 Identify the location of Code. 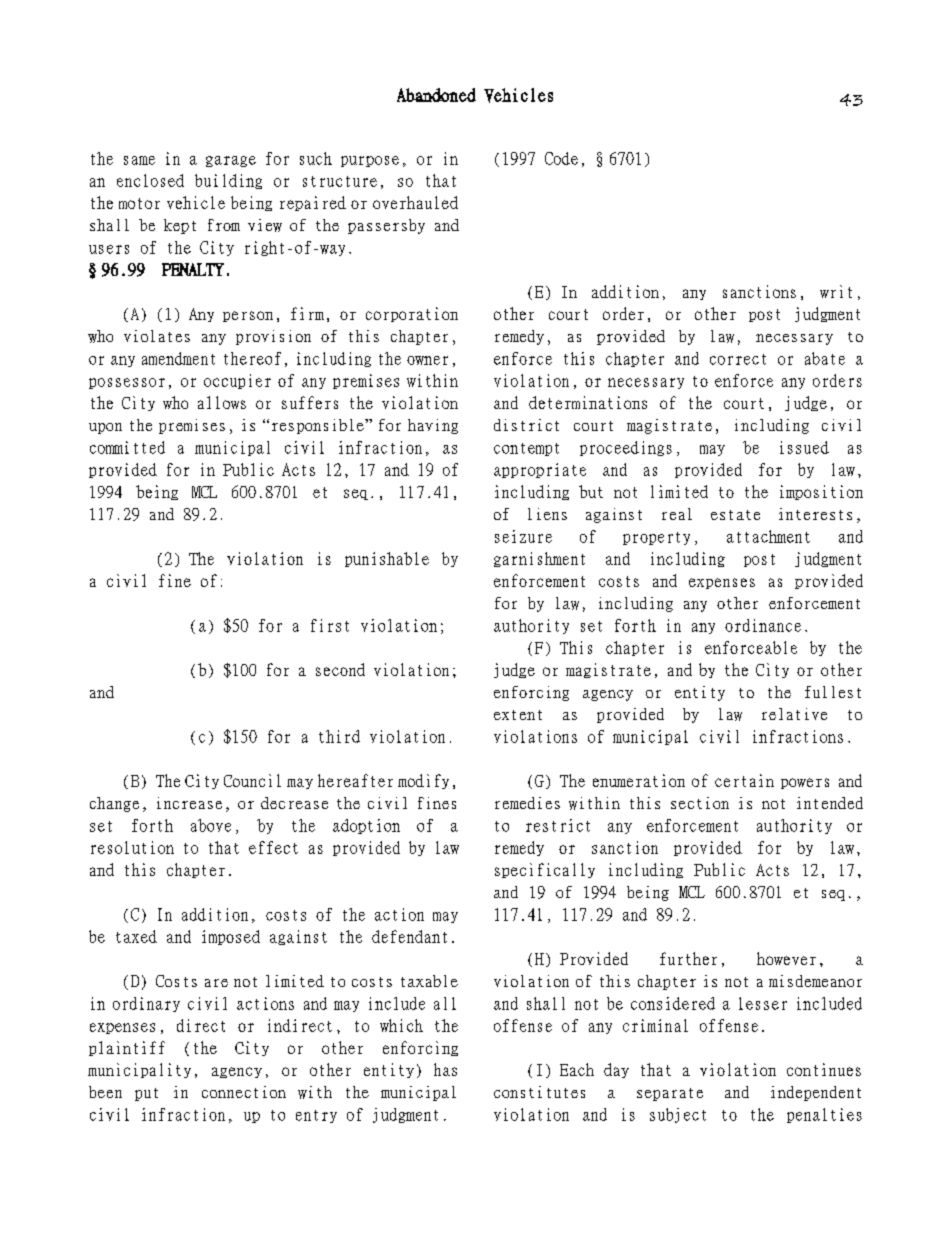
(561, 158).
